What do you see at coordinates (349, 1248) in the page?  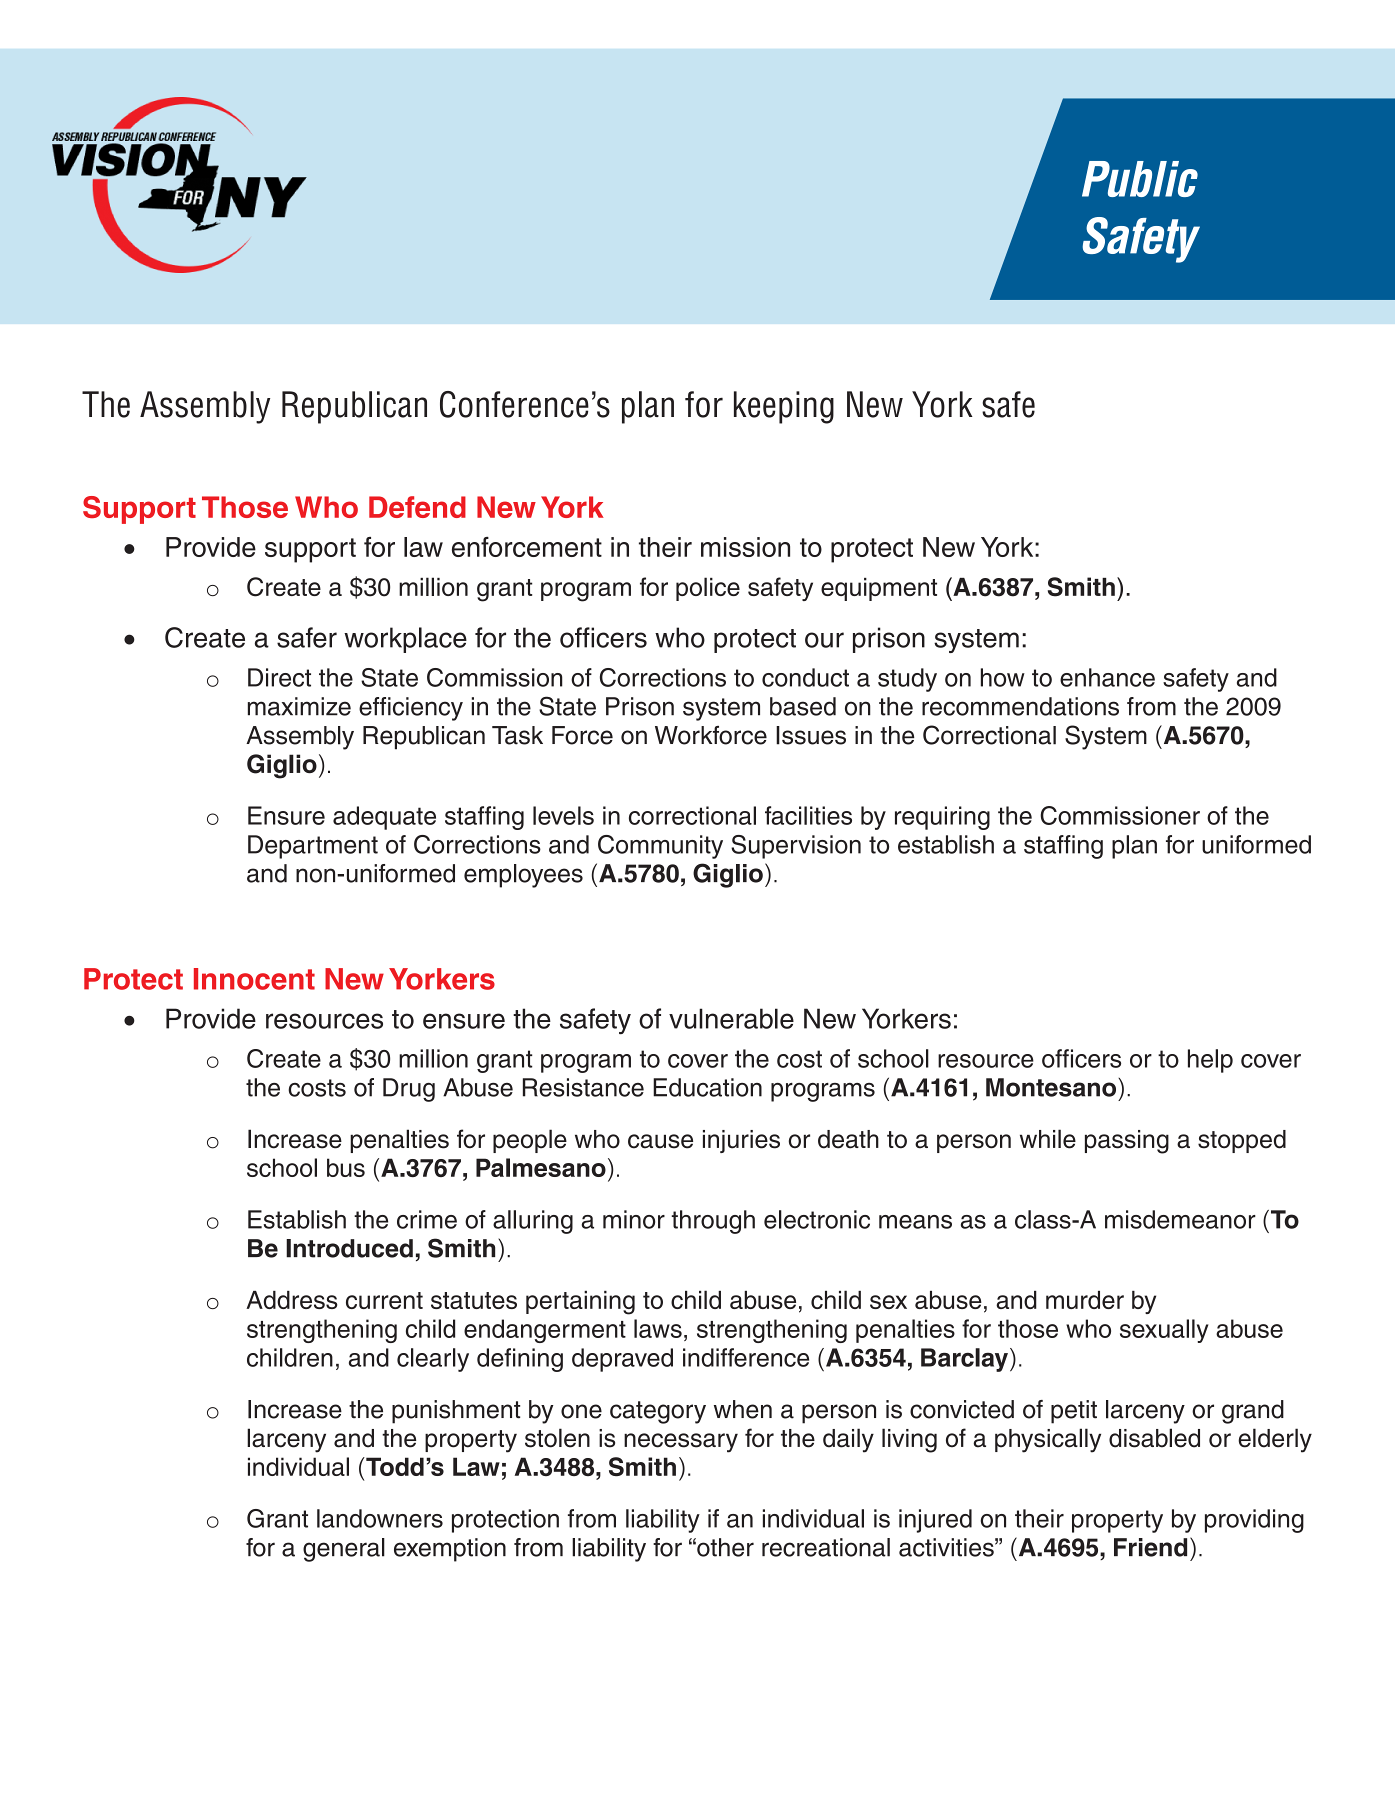 I see `Introduced` at bounding box center [349, 1248].
